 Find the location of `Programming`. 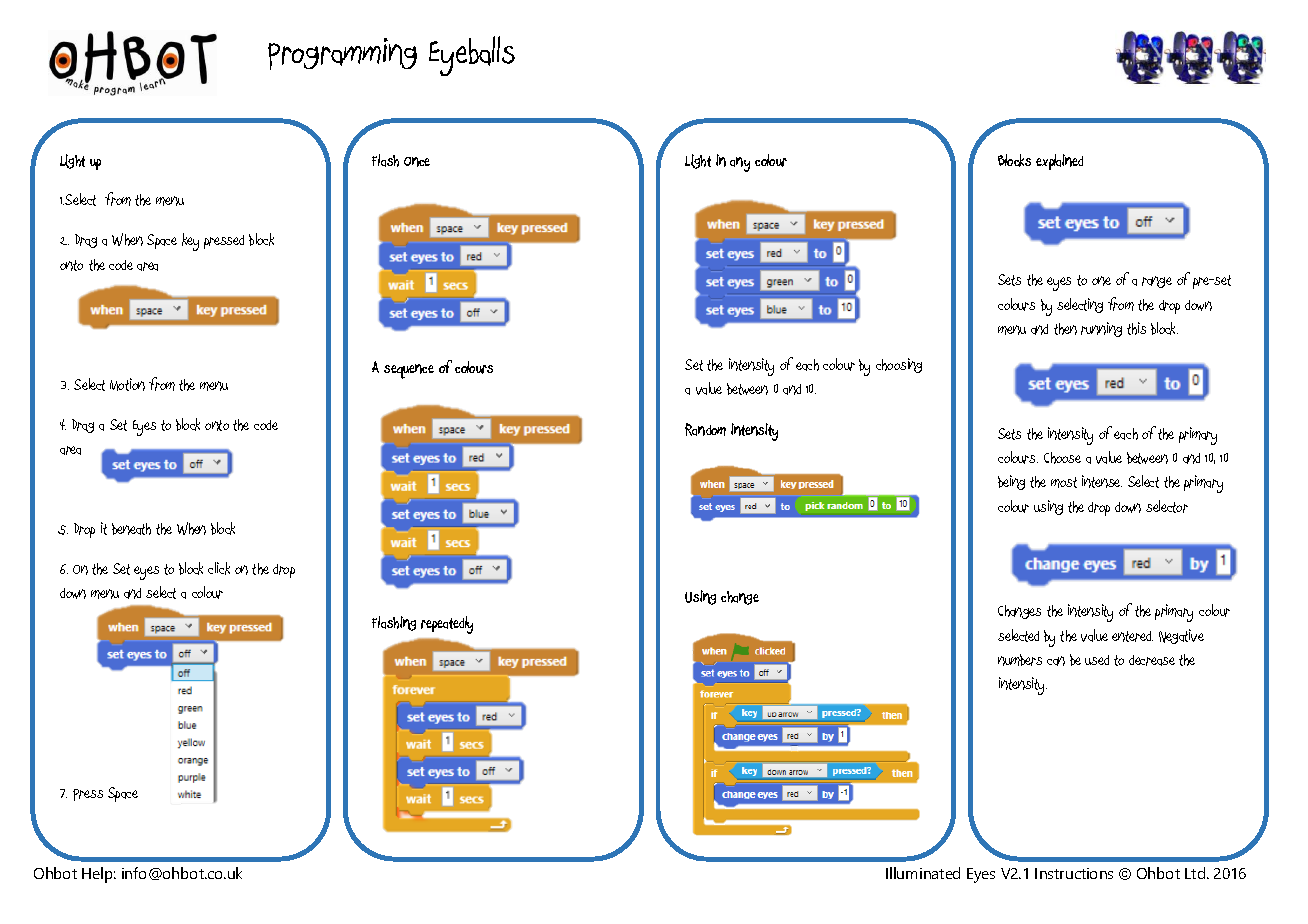

Programming is located at coordinates (342, 54).
